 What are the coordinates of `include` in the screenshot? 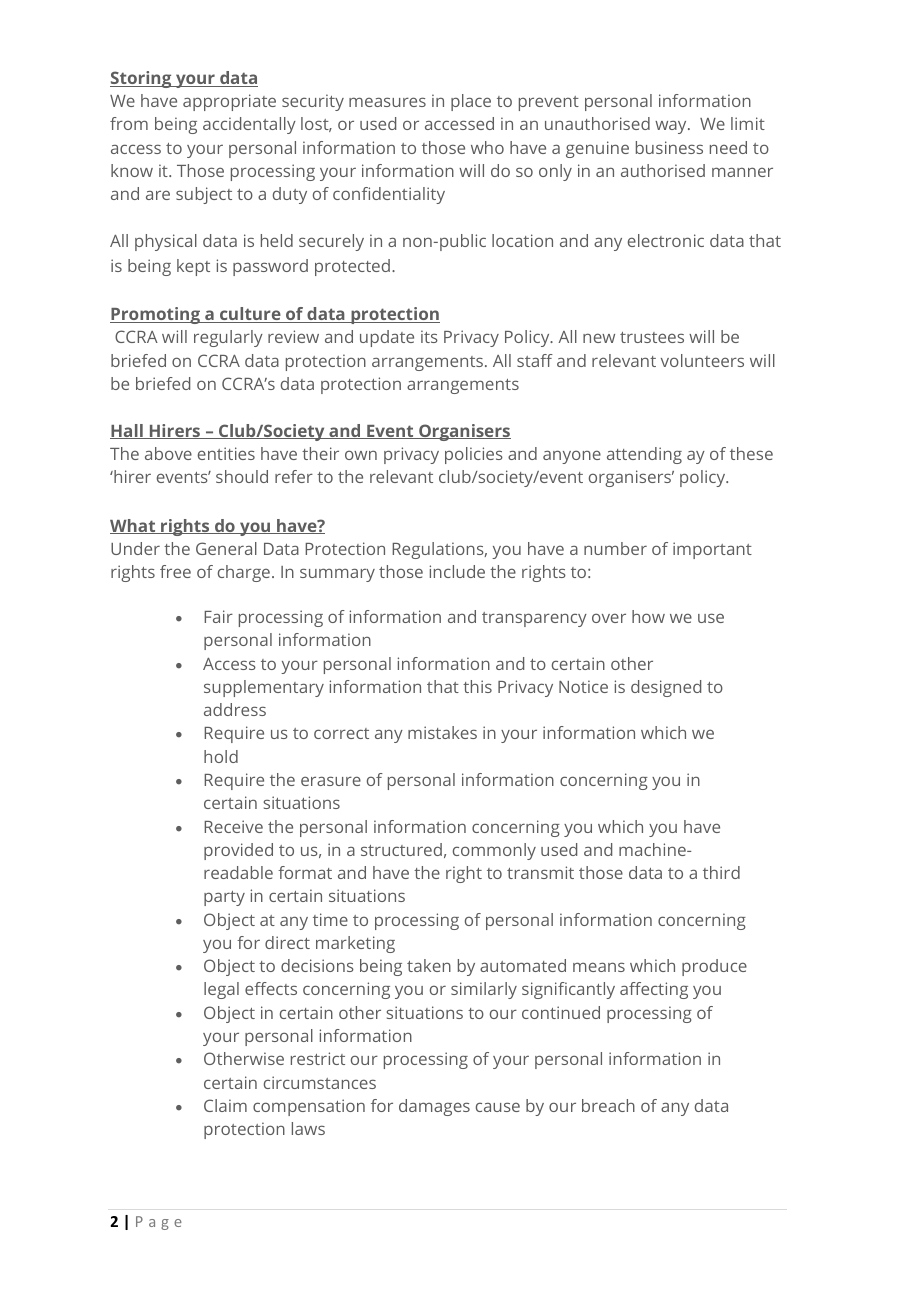 It's located at (457, 571).
